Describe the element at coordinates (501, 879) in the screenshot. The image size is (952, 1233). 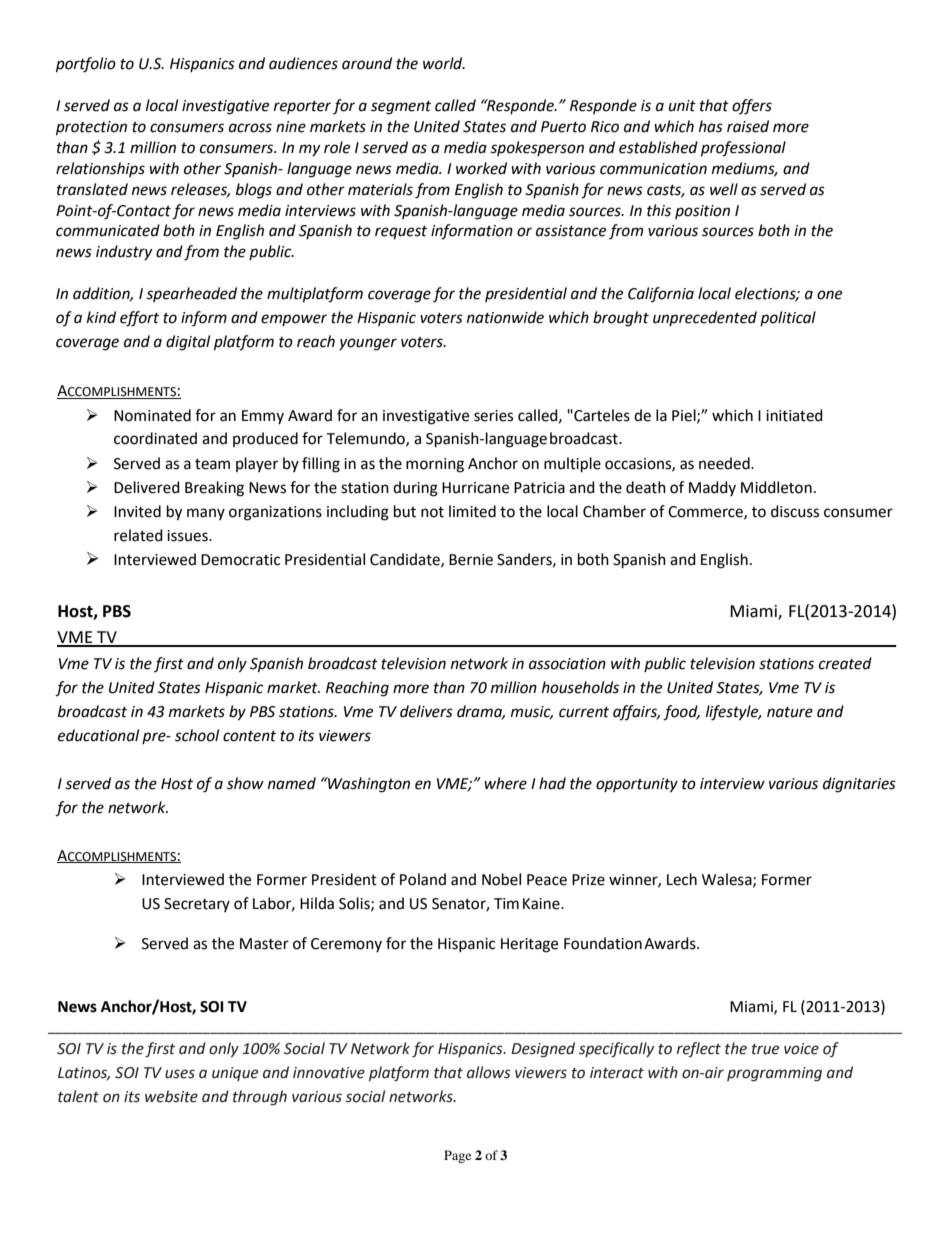
I see `Nobel` at that location.
